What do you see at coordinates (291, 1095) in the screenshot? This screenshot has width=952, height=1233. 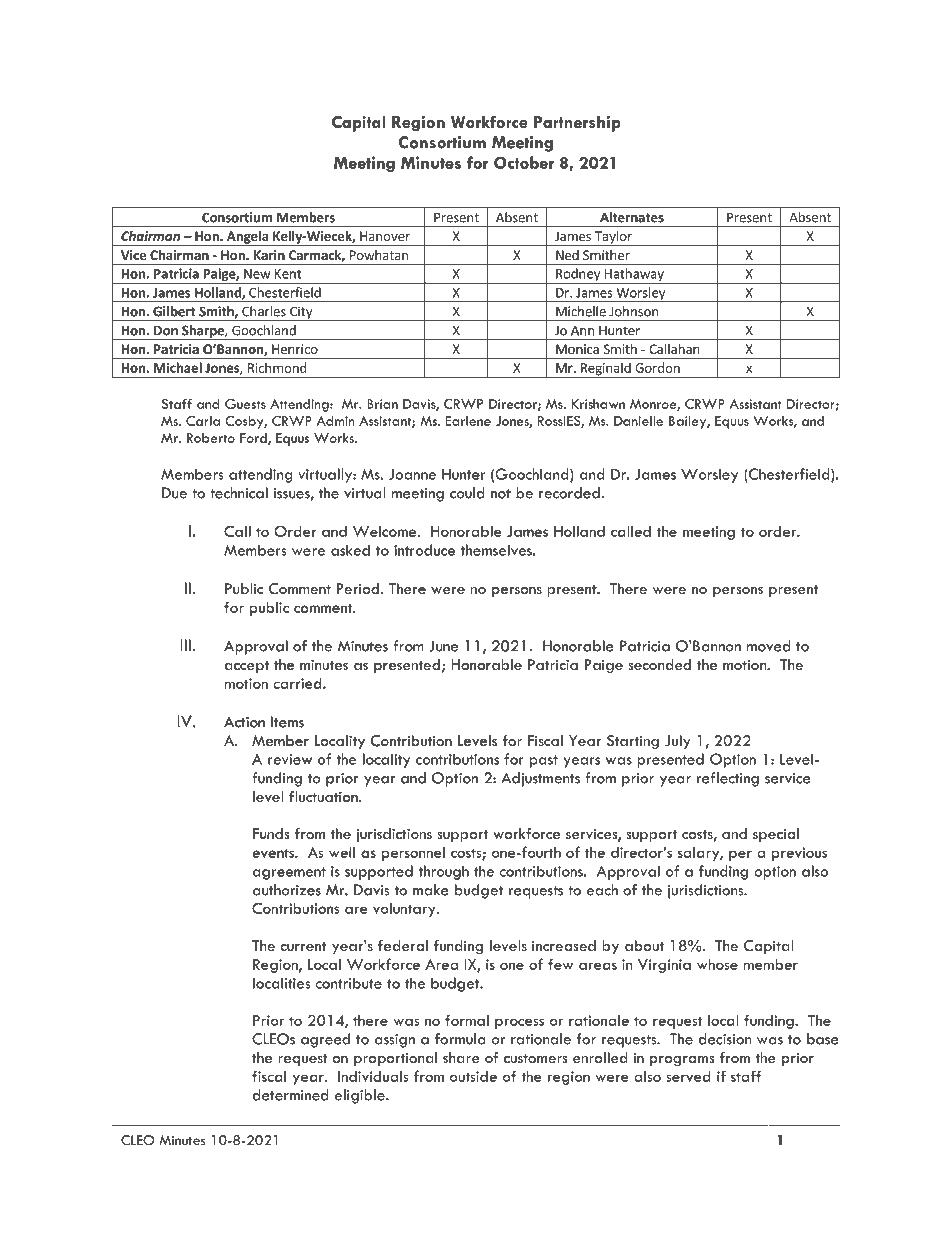 I see `determined` at bounding box center [291, 1095].
